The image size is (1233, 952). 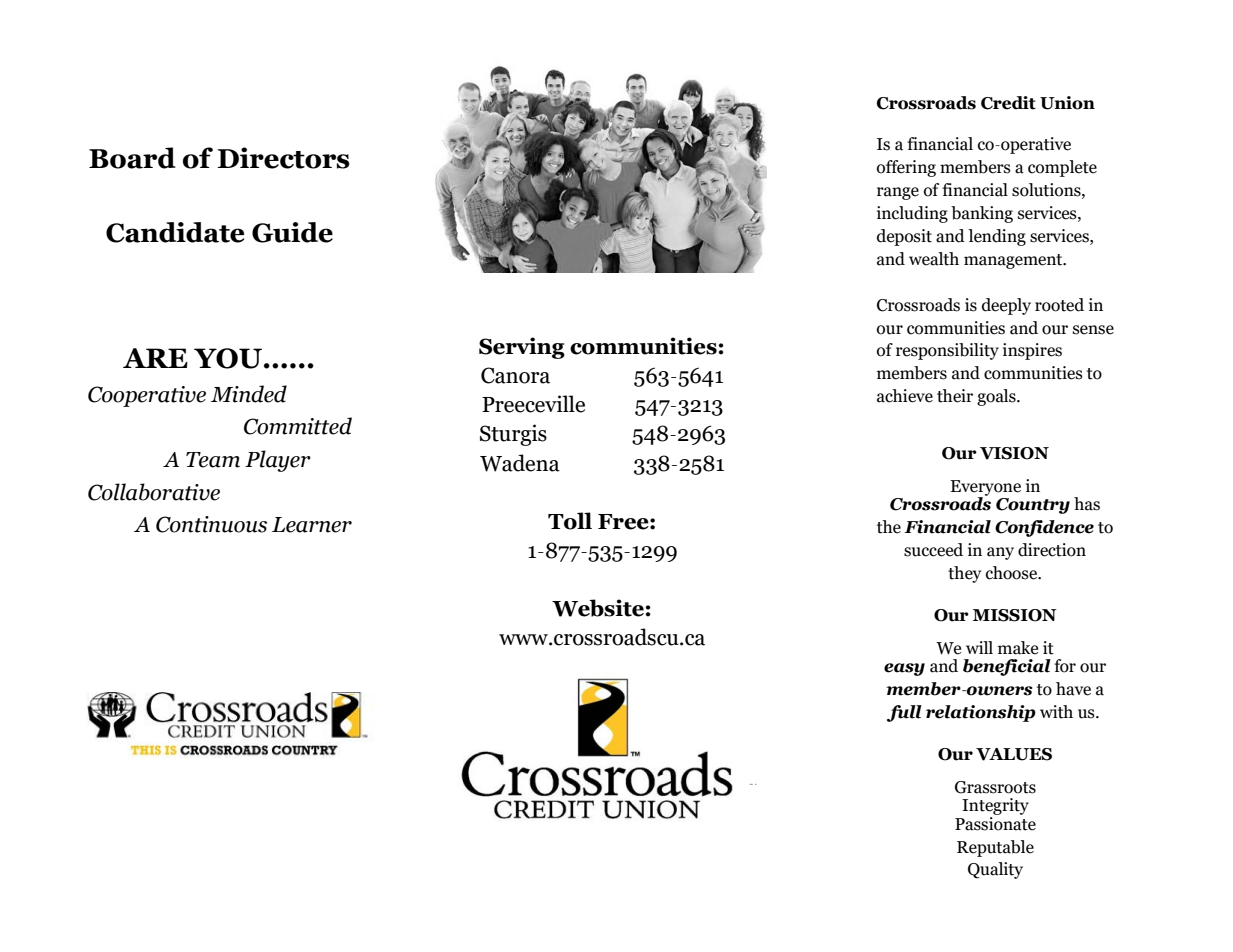 I want to click on Reputable, so click(x=995, y=848).
